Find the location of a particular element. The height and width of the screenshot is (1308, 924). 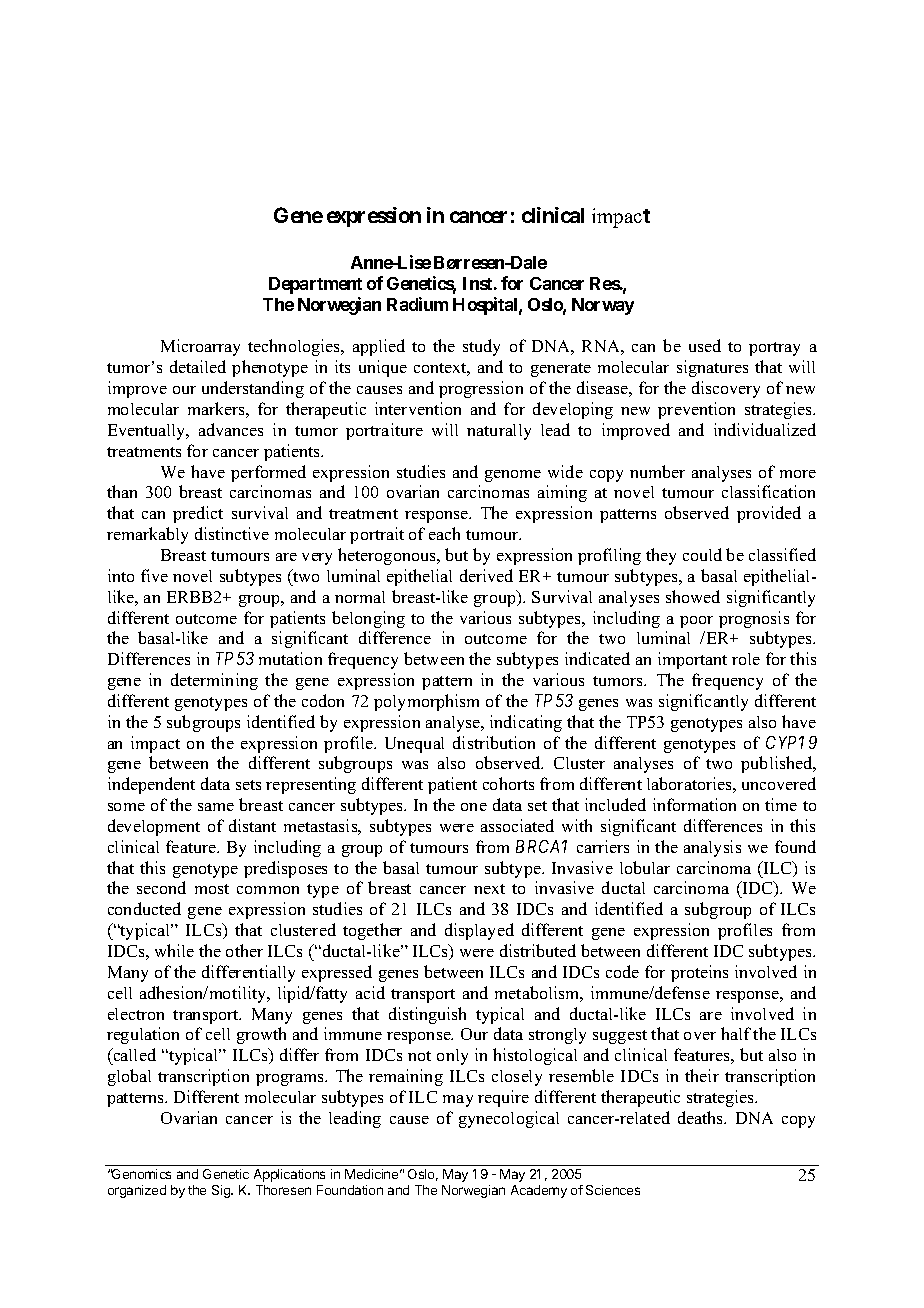

Microarray is located at coordinates (200, 347).
